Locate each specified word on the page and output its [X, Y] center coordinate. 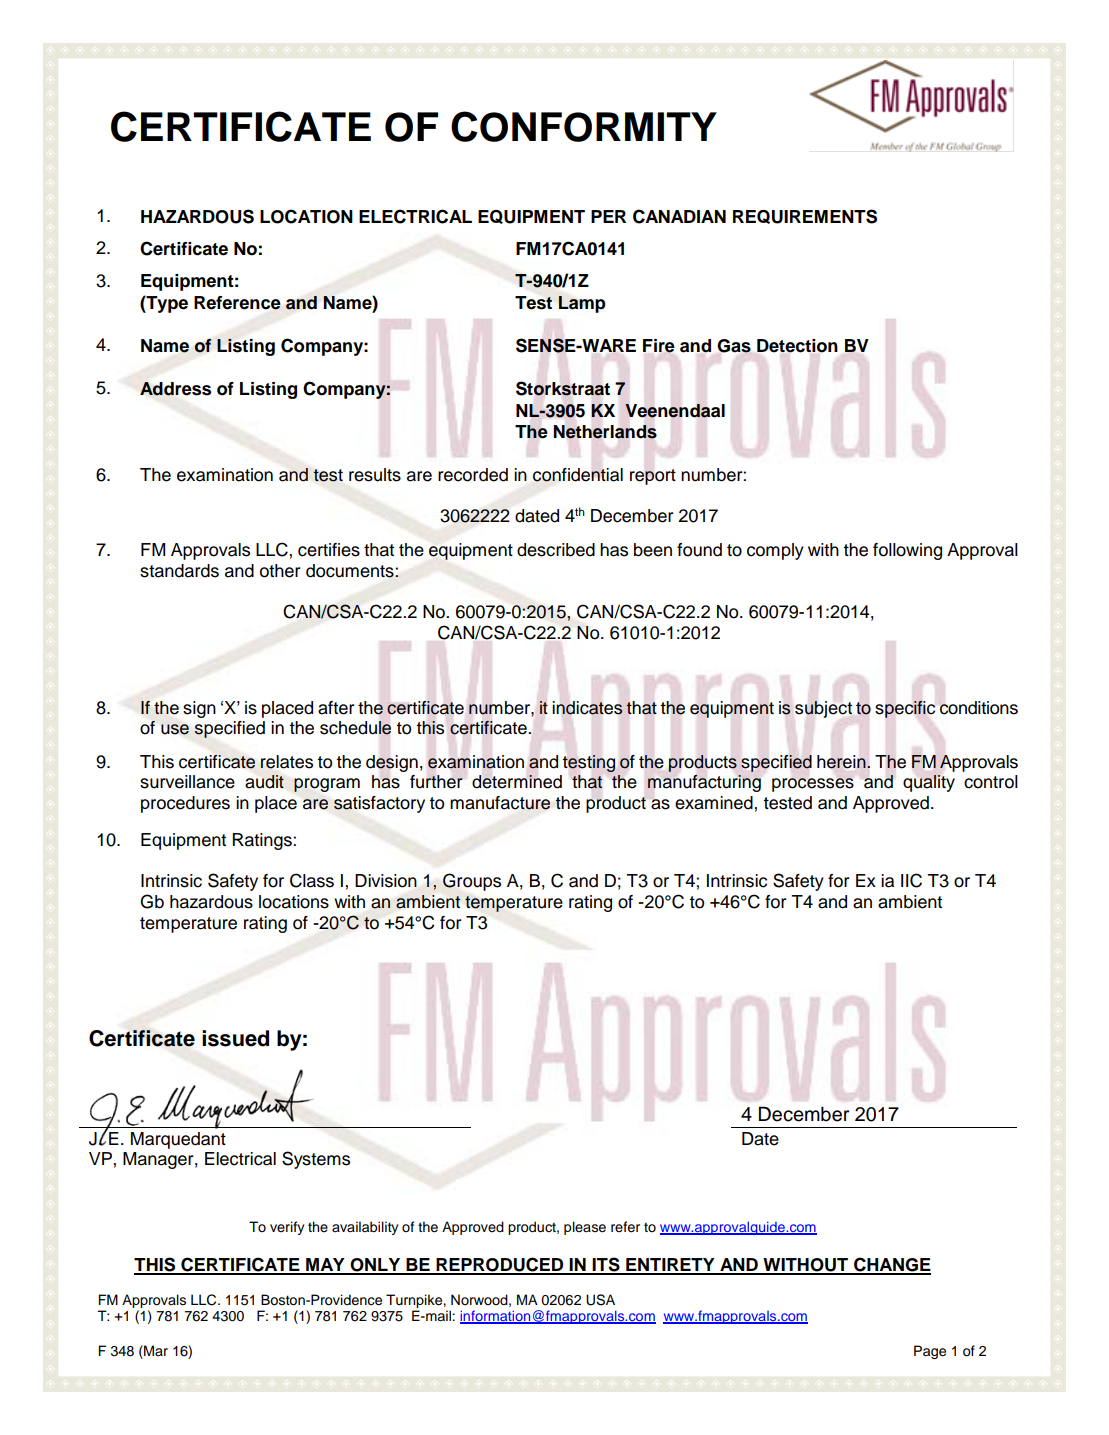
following [907, 551]
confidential [578, 475]
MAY [325, 1266]
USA [600, 1300]
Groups [472, 882]
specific [905, 709]
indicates [587, 708]
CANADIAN [679, 216]
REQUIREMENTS [805, 216]
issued [235, 1038]
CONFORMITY [584, 126]
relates [286, 762]
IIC [911, 880]
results [375, 475]
